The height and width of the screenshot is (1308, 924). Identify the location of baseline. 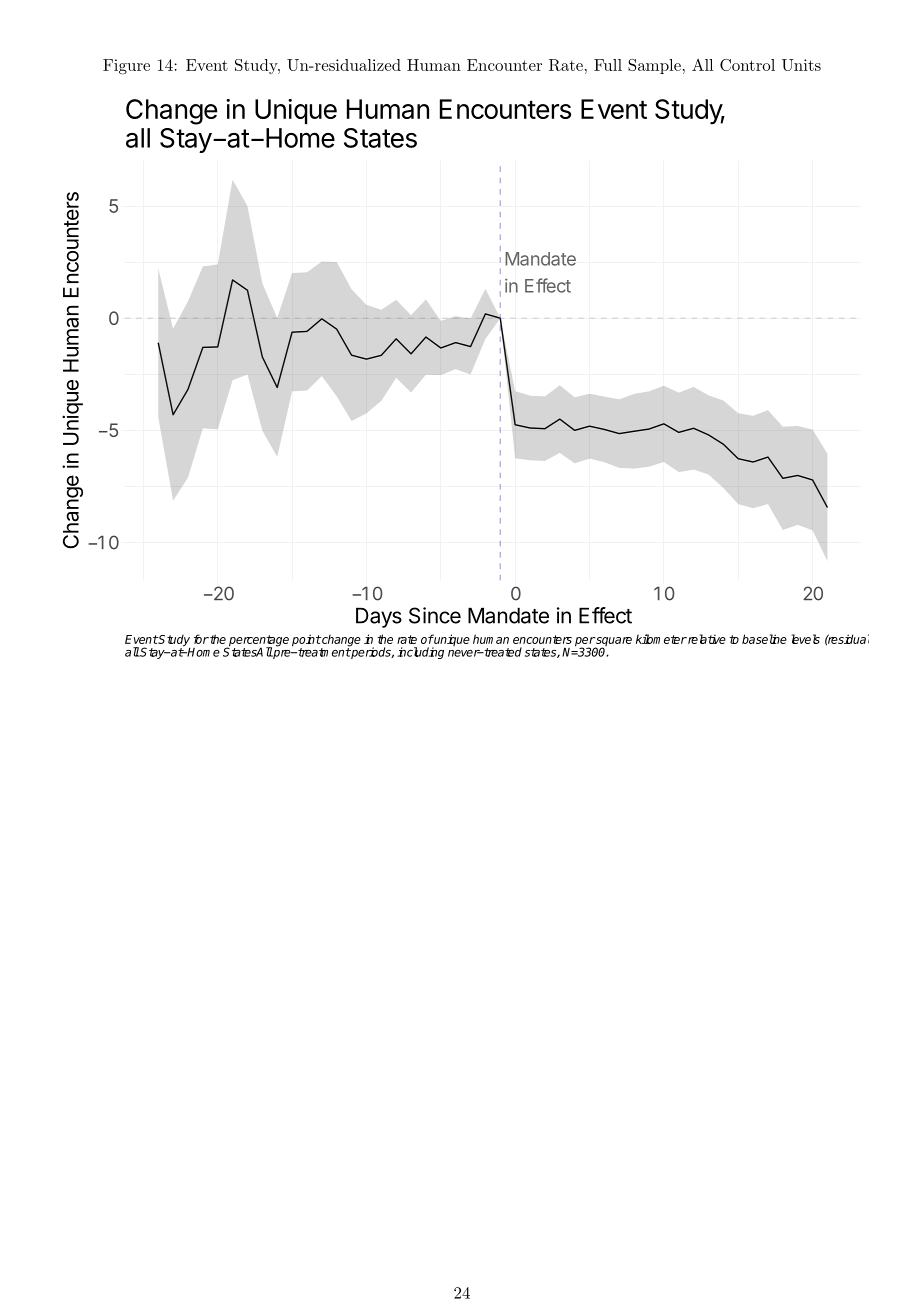
(764, 639).
